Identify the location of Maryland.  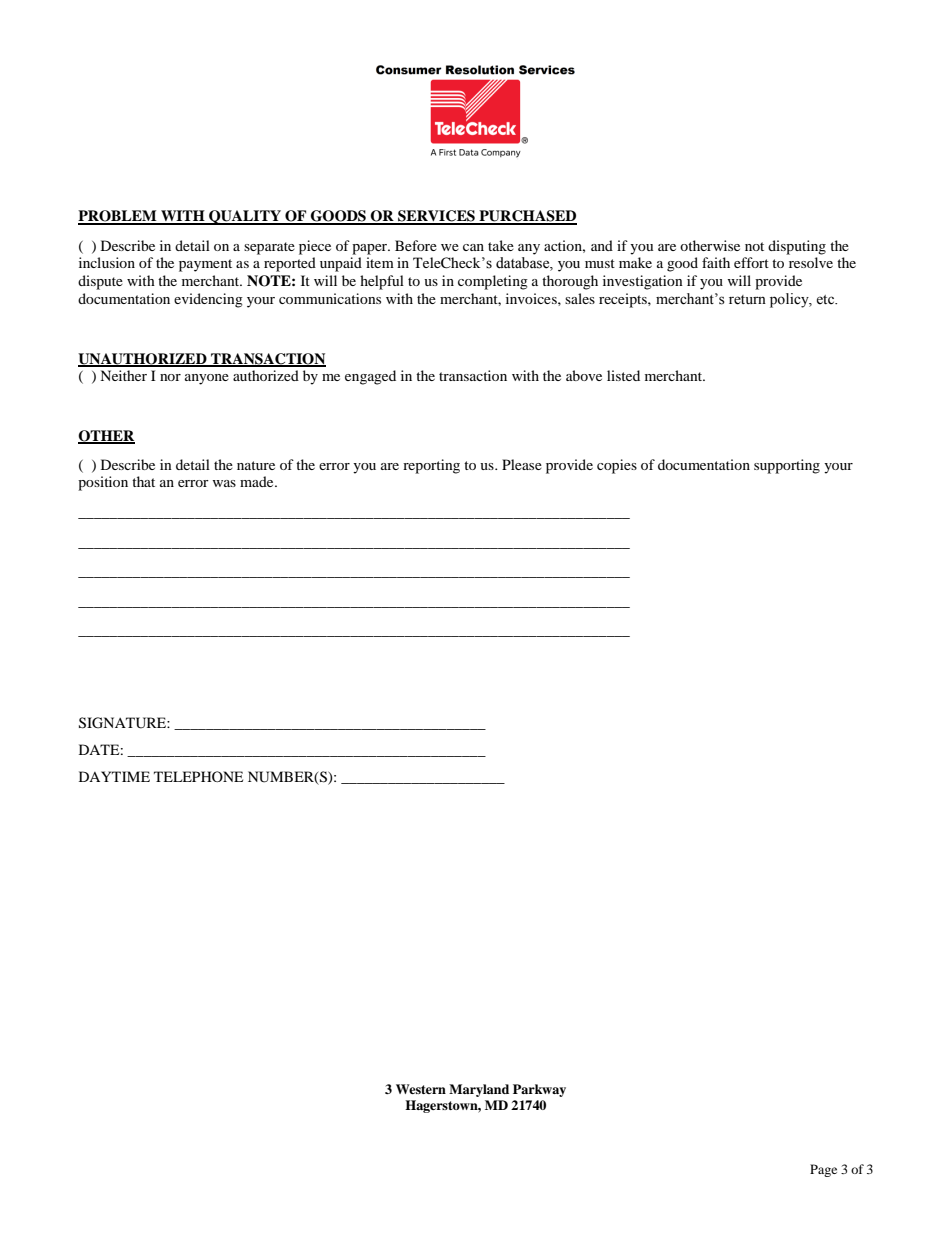
(479, 1090).
